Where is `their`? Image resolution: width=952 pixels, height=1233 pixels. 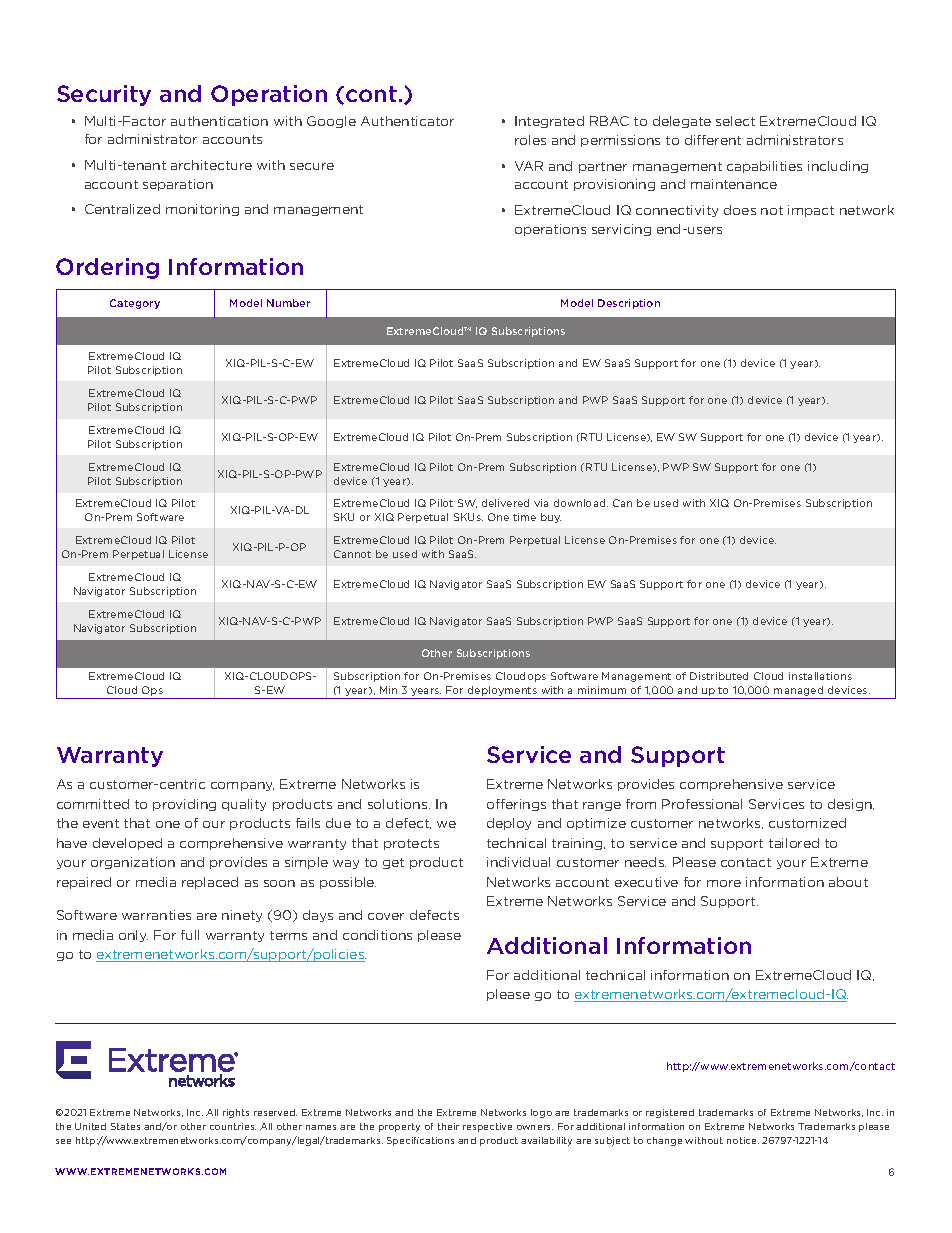 their is located at coordinates (448, 1126).
